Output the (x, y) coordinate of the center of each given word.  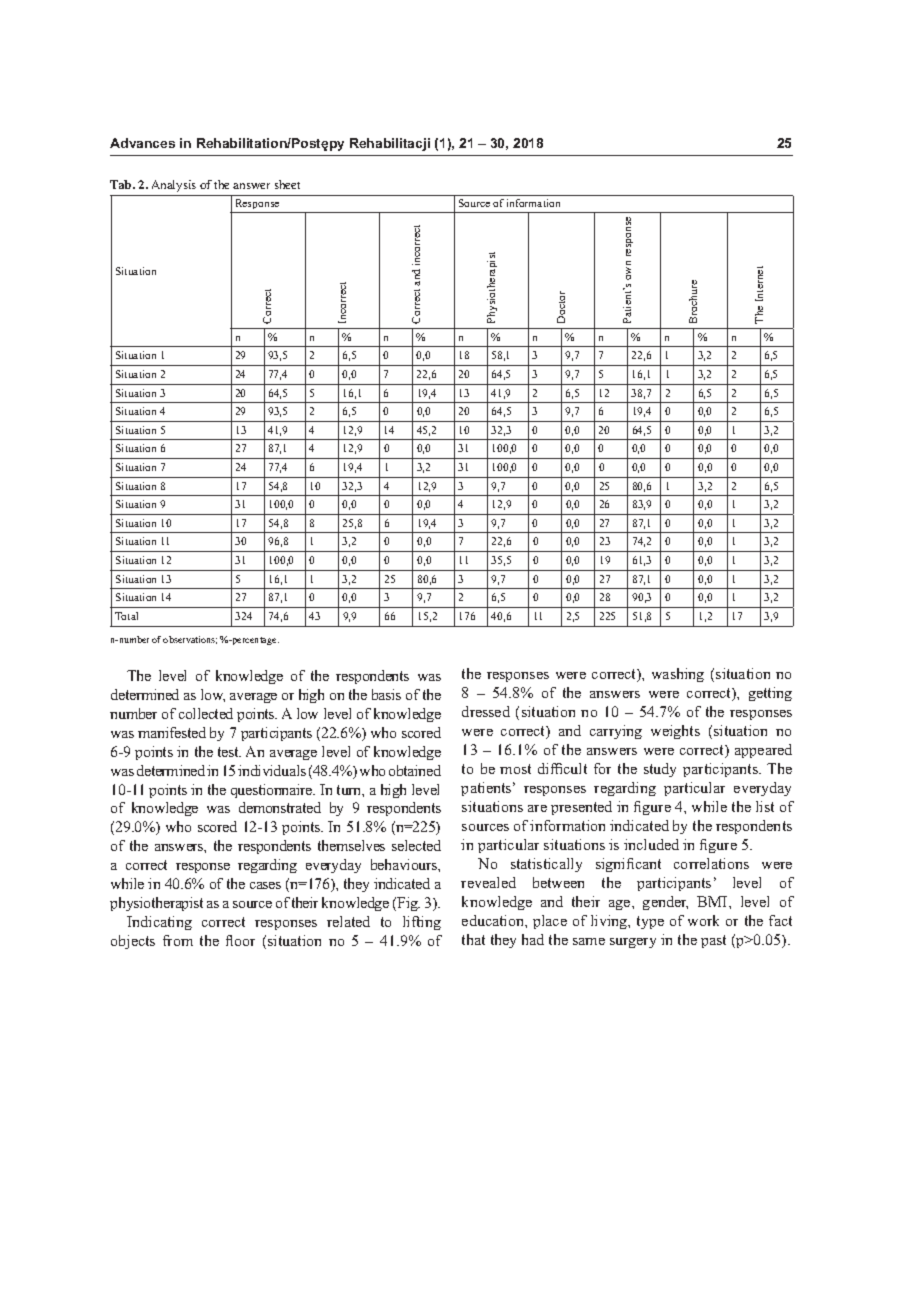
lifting (422, 923)
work (703, 920)
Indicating (159, 923)
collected (206, 713)
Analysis (174, 186)
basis (386, 694)
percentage (254, 641)
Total (126, 616)
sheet (287, 184)
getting (770, 694)
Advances (142, 143)
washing (678, 675)
